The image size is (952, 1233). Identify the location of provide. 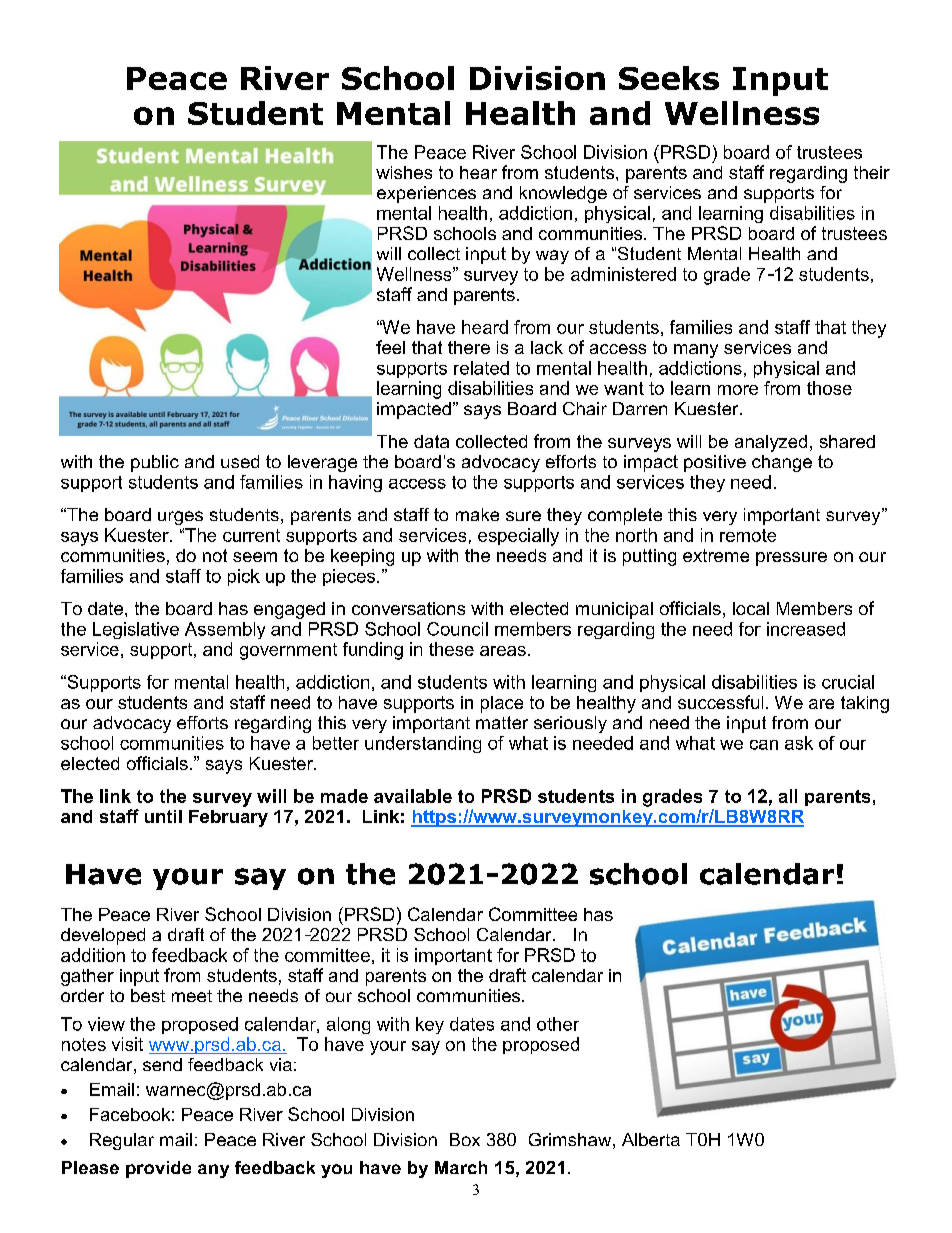
(158, 1169).
